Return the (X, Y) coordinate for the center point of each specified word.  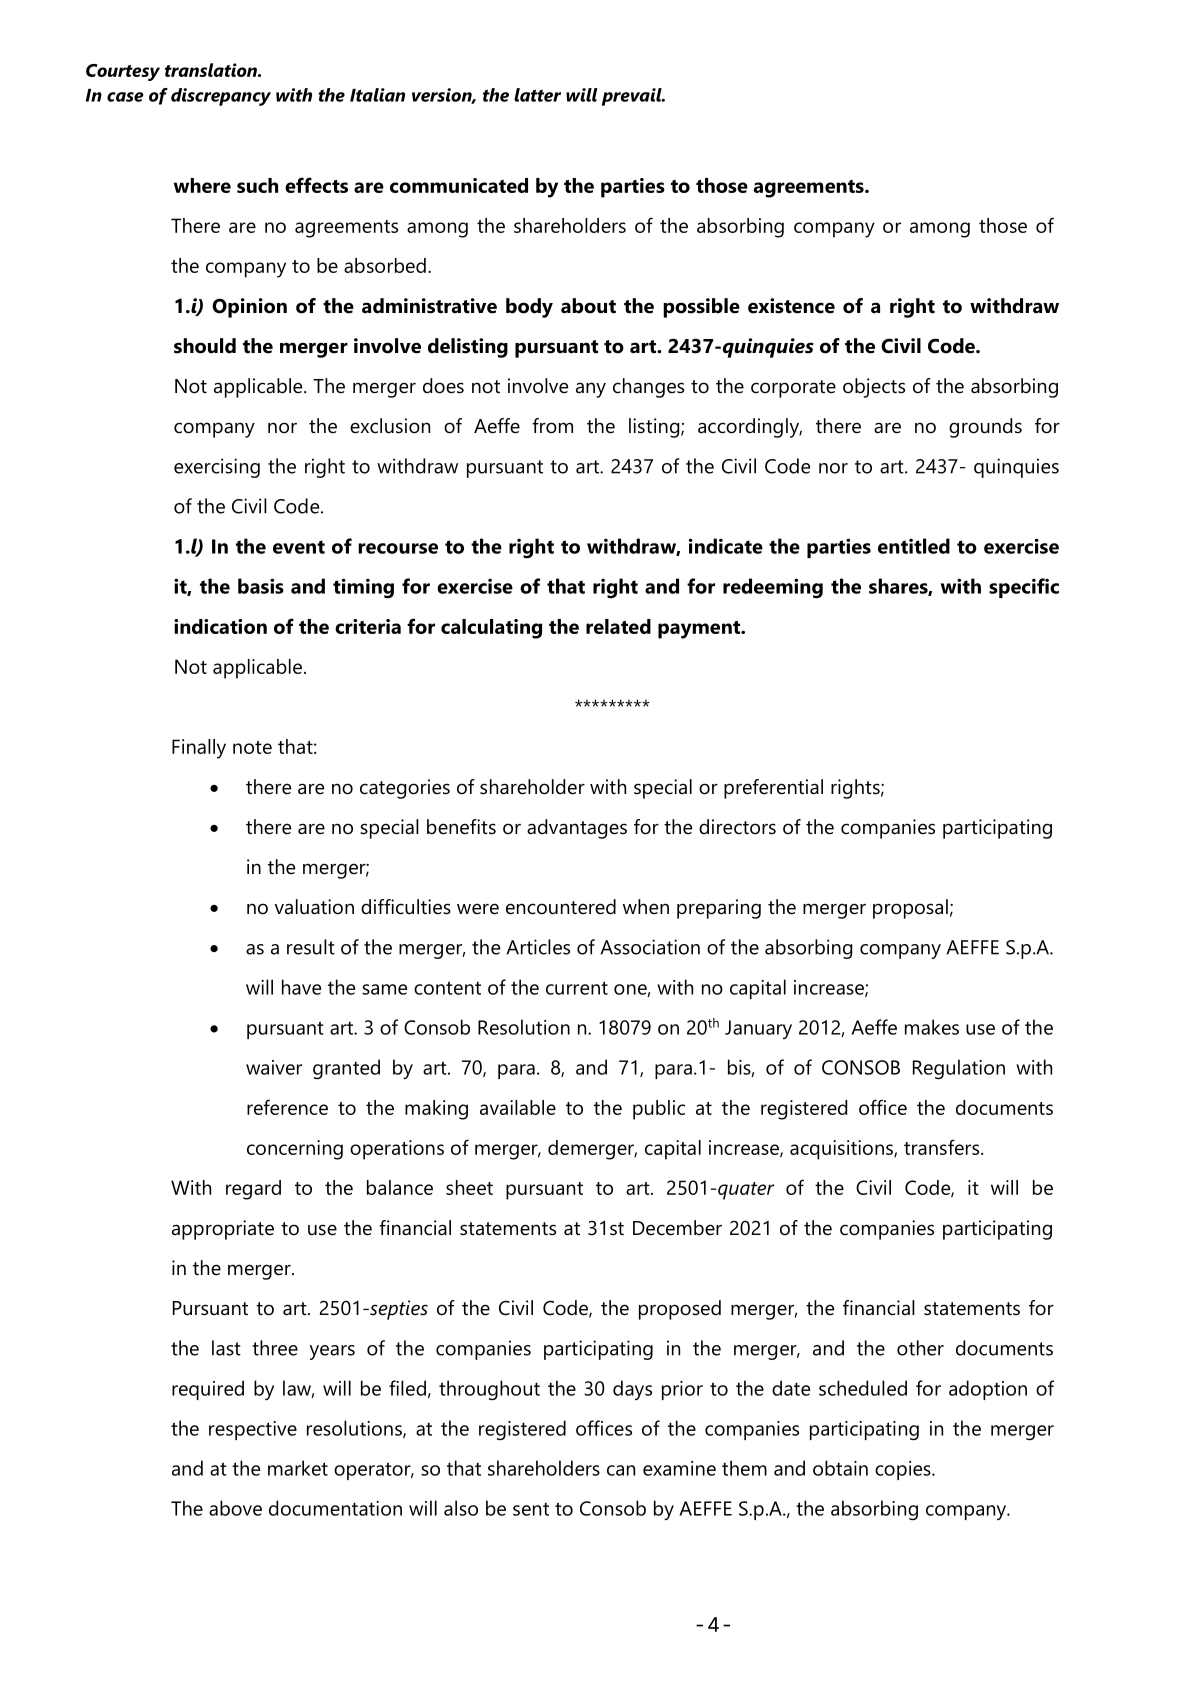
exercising (217, 468)
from (552, 426)
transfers (943, 1147)
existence (791, 306)
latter (537, 95)
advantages (577, 829)
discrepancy (221, 97)
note (252, 747)
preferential (773, 789)
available (518, 1107)
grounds (985, 428)
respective (253, 1430)
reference (287, 1107)
